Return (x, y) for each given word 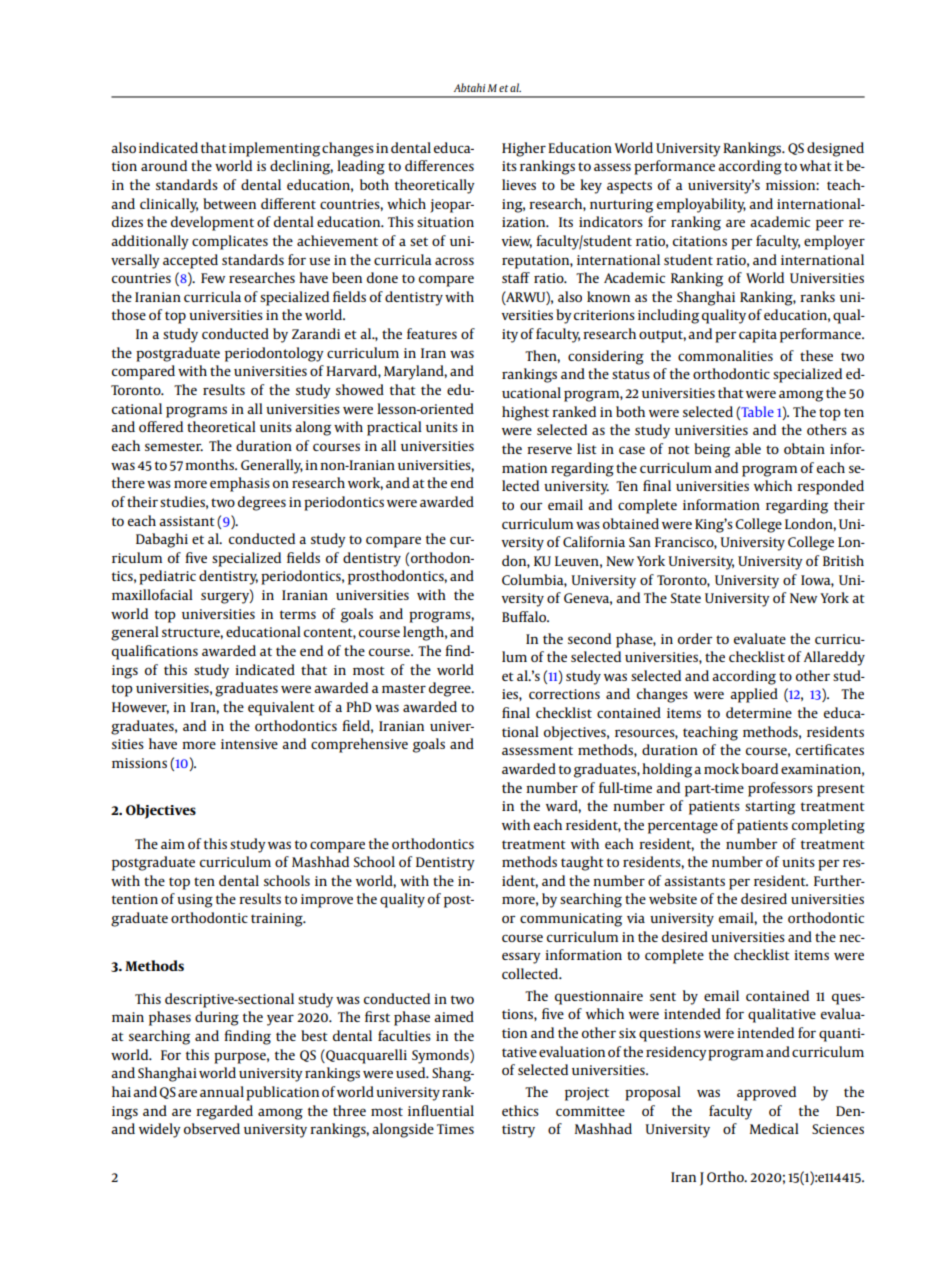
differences (439, 165)
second (589, 638)
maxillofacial (152, 594)
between (229, 203)
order (695, 638)
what (816, 165)
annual (222, 1091)
